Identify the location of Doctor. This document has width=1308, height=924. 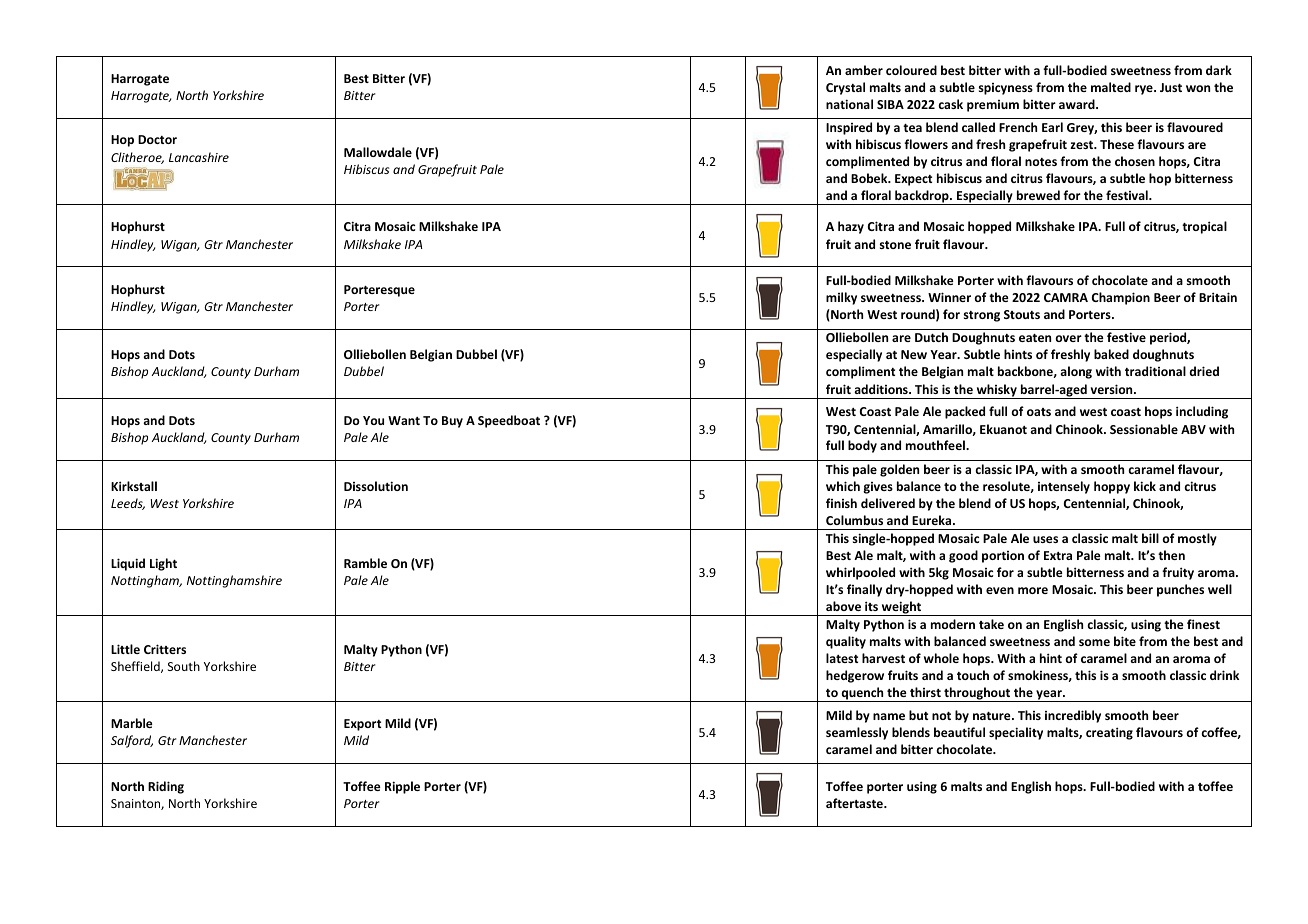
(157, 139).
